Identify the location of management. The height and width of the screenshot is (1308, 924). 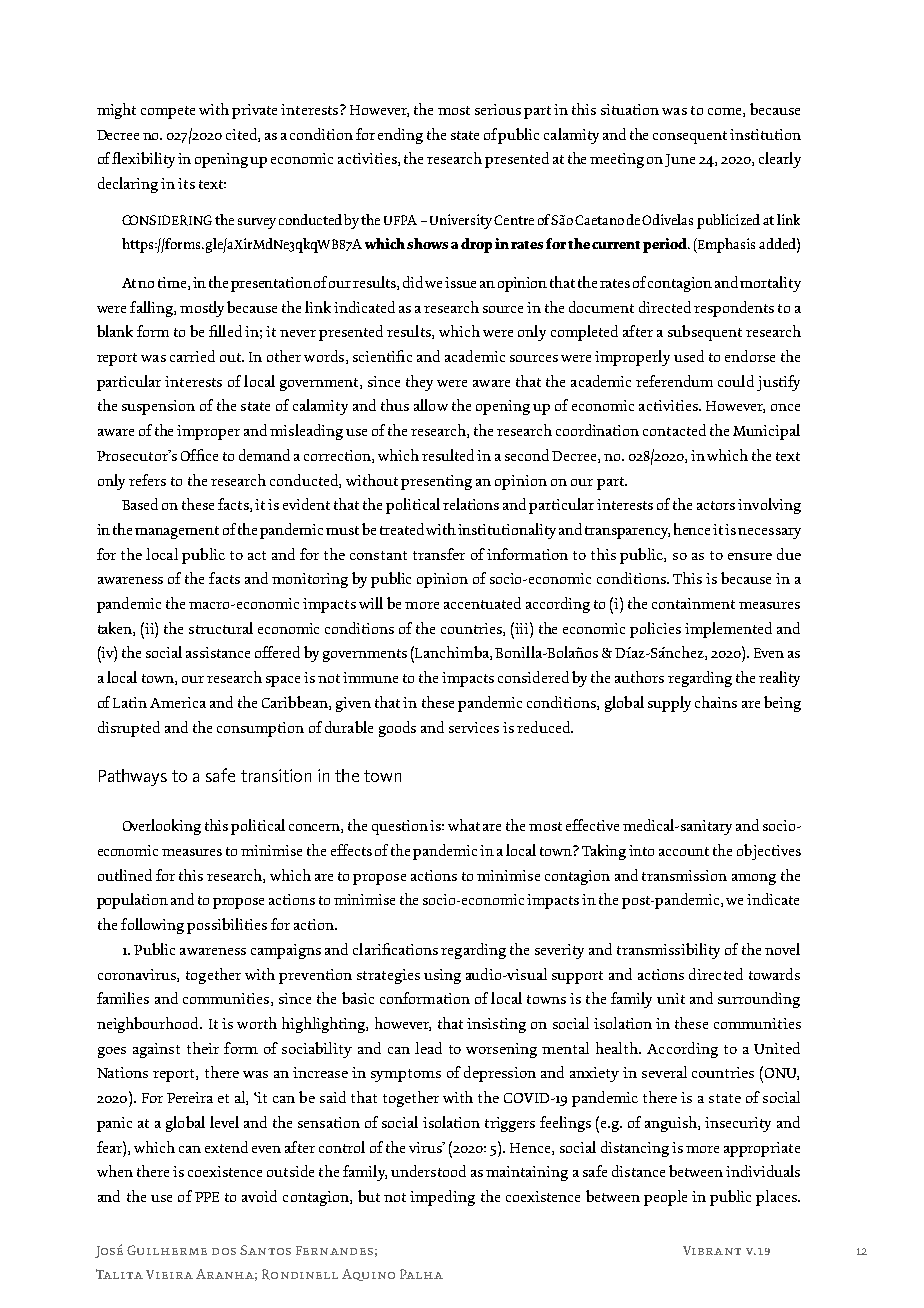
(177, 532).
